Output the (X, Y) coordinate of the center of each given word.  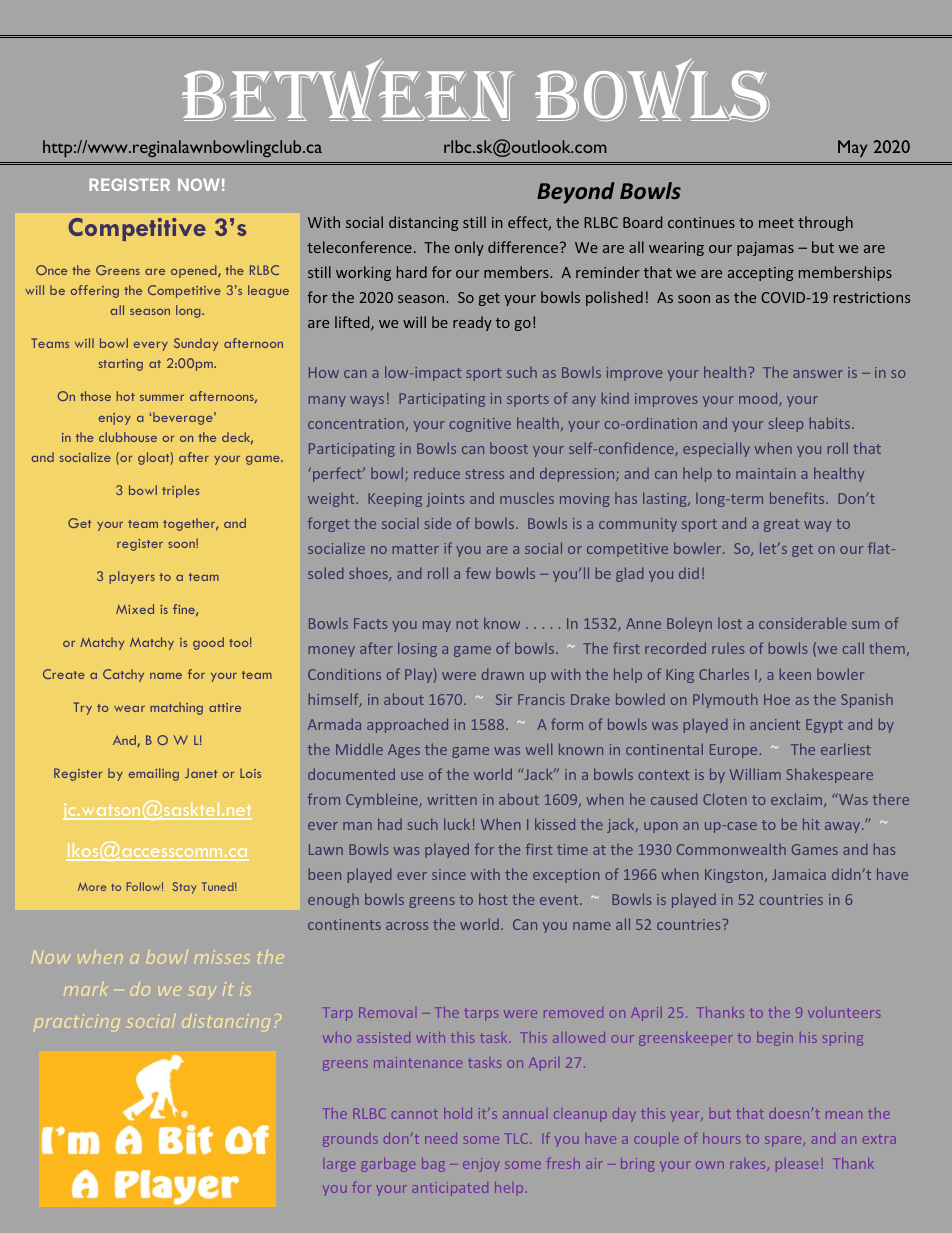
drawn (503, 674)
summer (162, 398)
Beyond (576, 193)
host (493, 899)
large (341, 1166)
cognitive (480, 425)
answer (818, 374)
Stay (184, 888)
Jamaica (799, 874)
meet (776, 223)
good (208, 643)
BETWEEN (348, 89)
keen (795, 674)
